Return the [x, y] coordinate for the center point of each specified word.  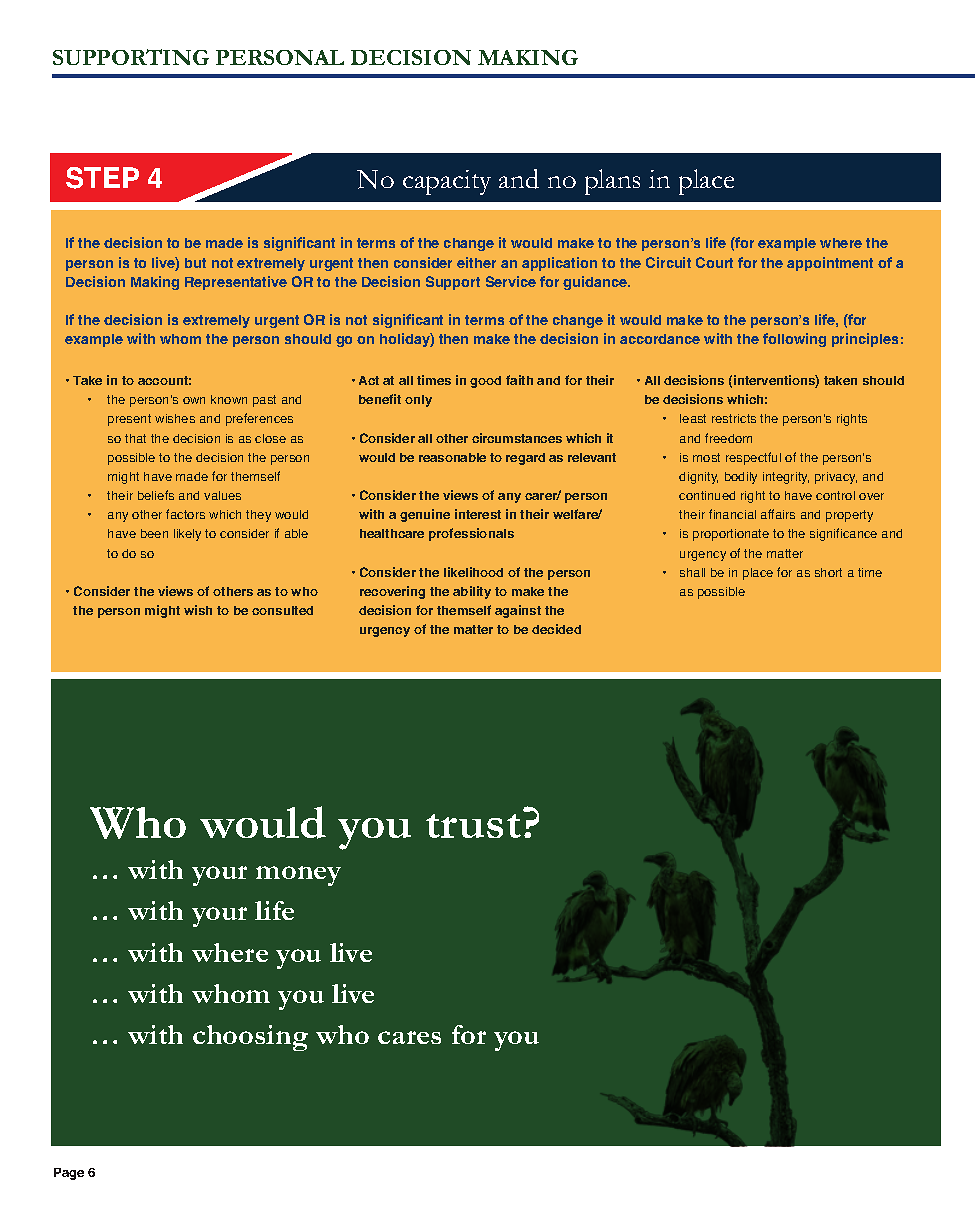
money [298, 876]
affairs [778, 514]
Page [69, 1174]
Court [714, 262]
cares [409, 1037]
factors [185, 514]
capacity [447, 182]
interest [478, 514]
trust [473, 826]
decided [556, 629]
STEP [102, 178]
